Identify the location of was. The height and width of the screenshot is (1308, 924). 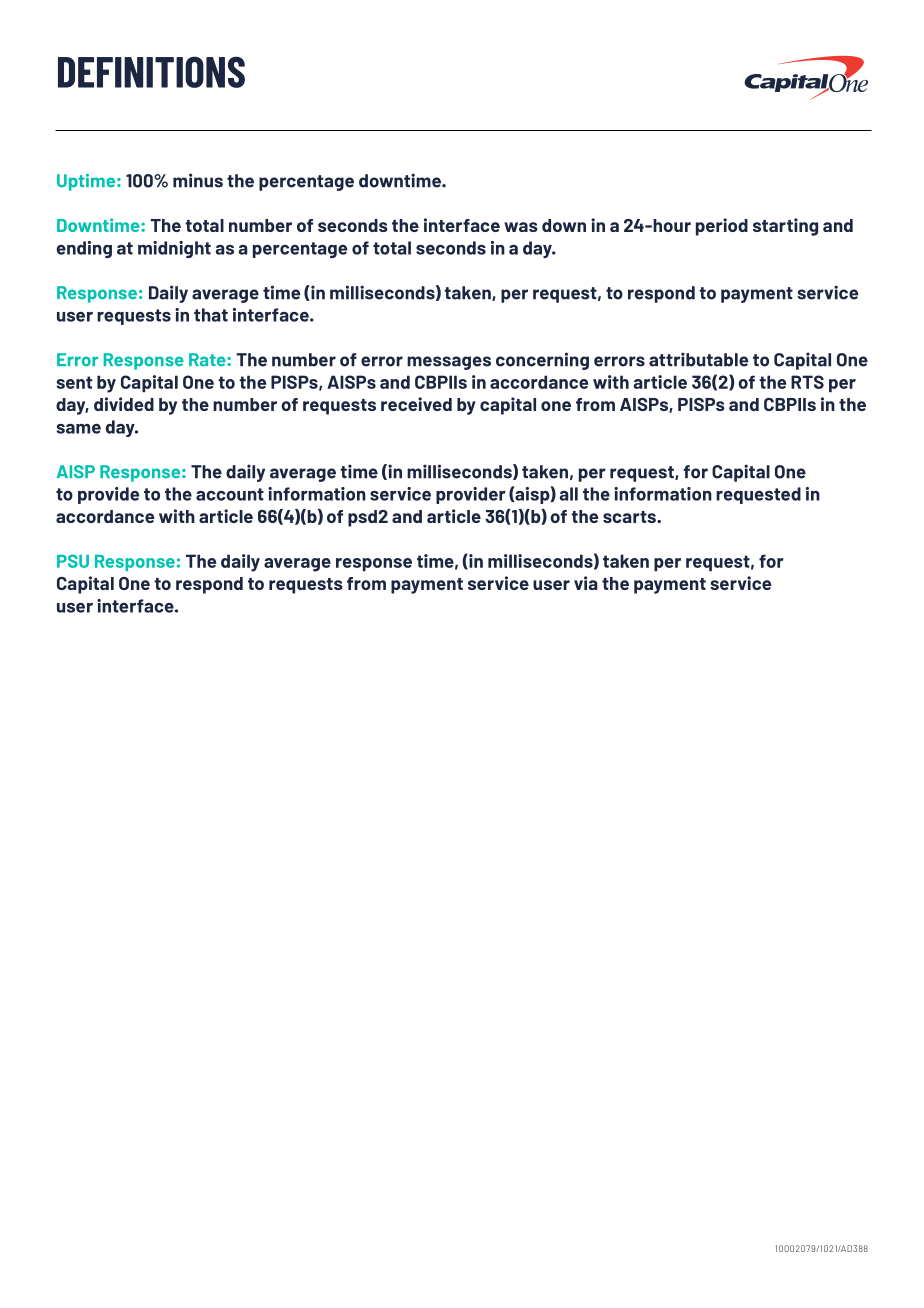
(521, 227).
